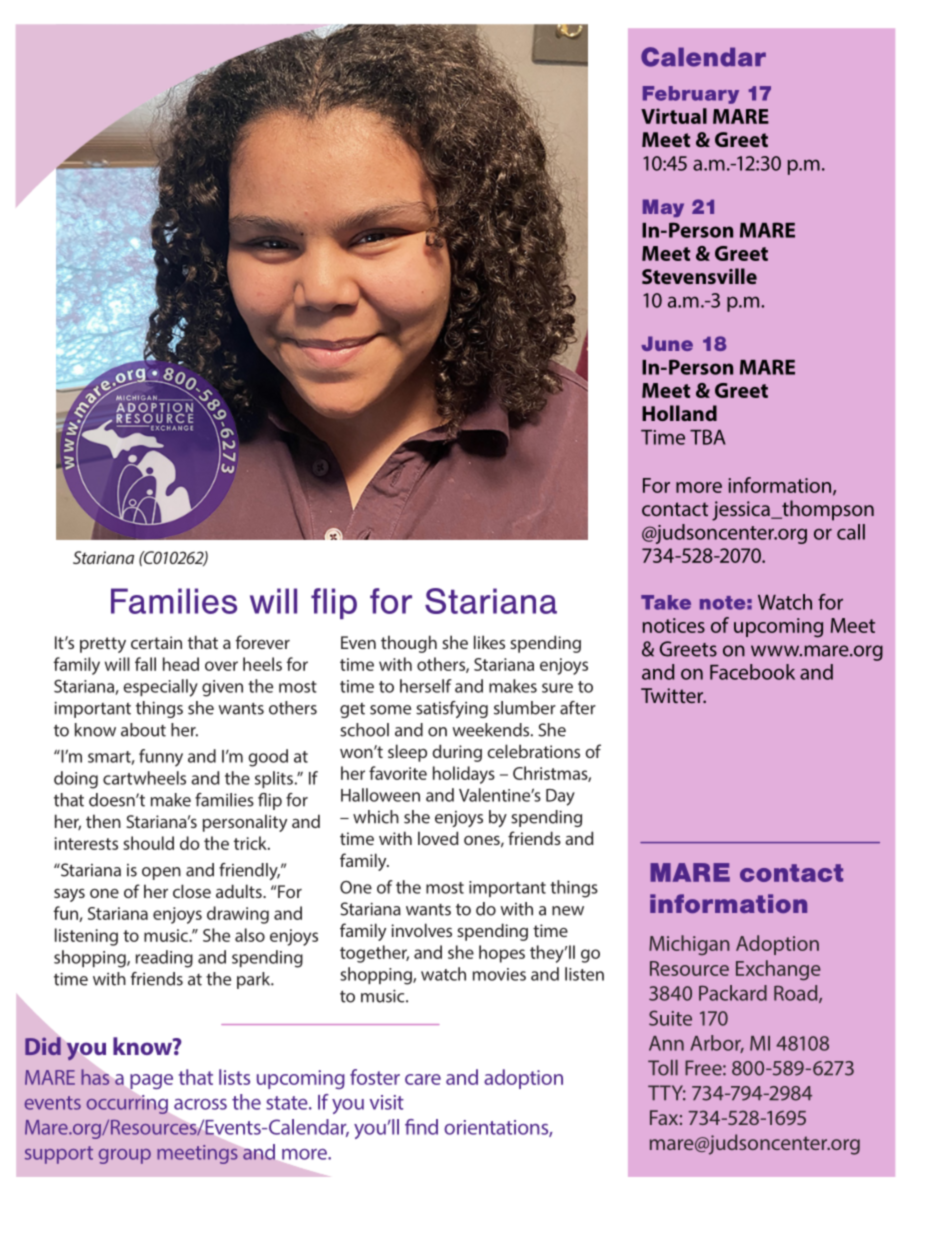 The width and height of the page is (952, 1233). Describe the element at coordinates (127, 1104) in the page. I see `occurring` at that location.
